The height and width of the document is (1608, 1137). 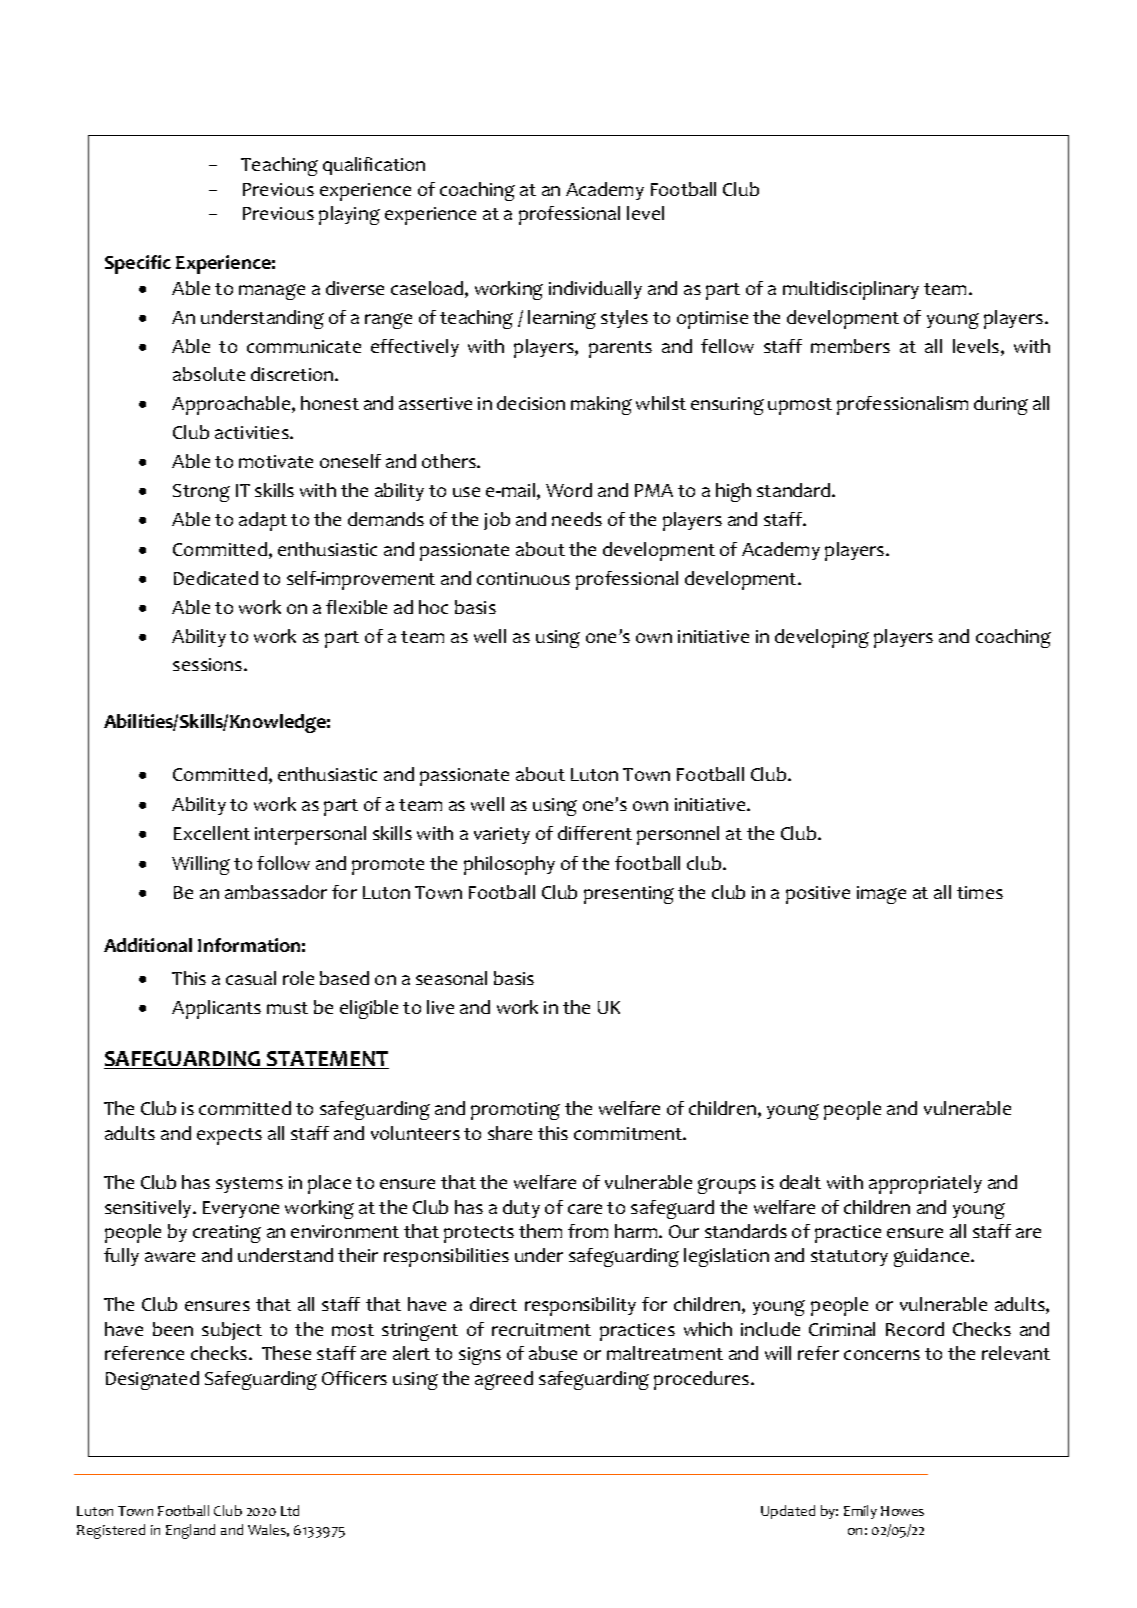 What do you see at coordinates (925, 1184) in the document?
I see `appropriately` at bounding box center [925, 1184].
